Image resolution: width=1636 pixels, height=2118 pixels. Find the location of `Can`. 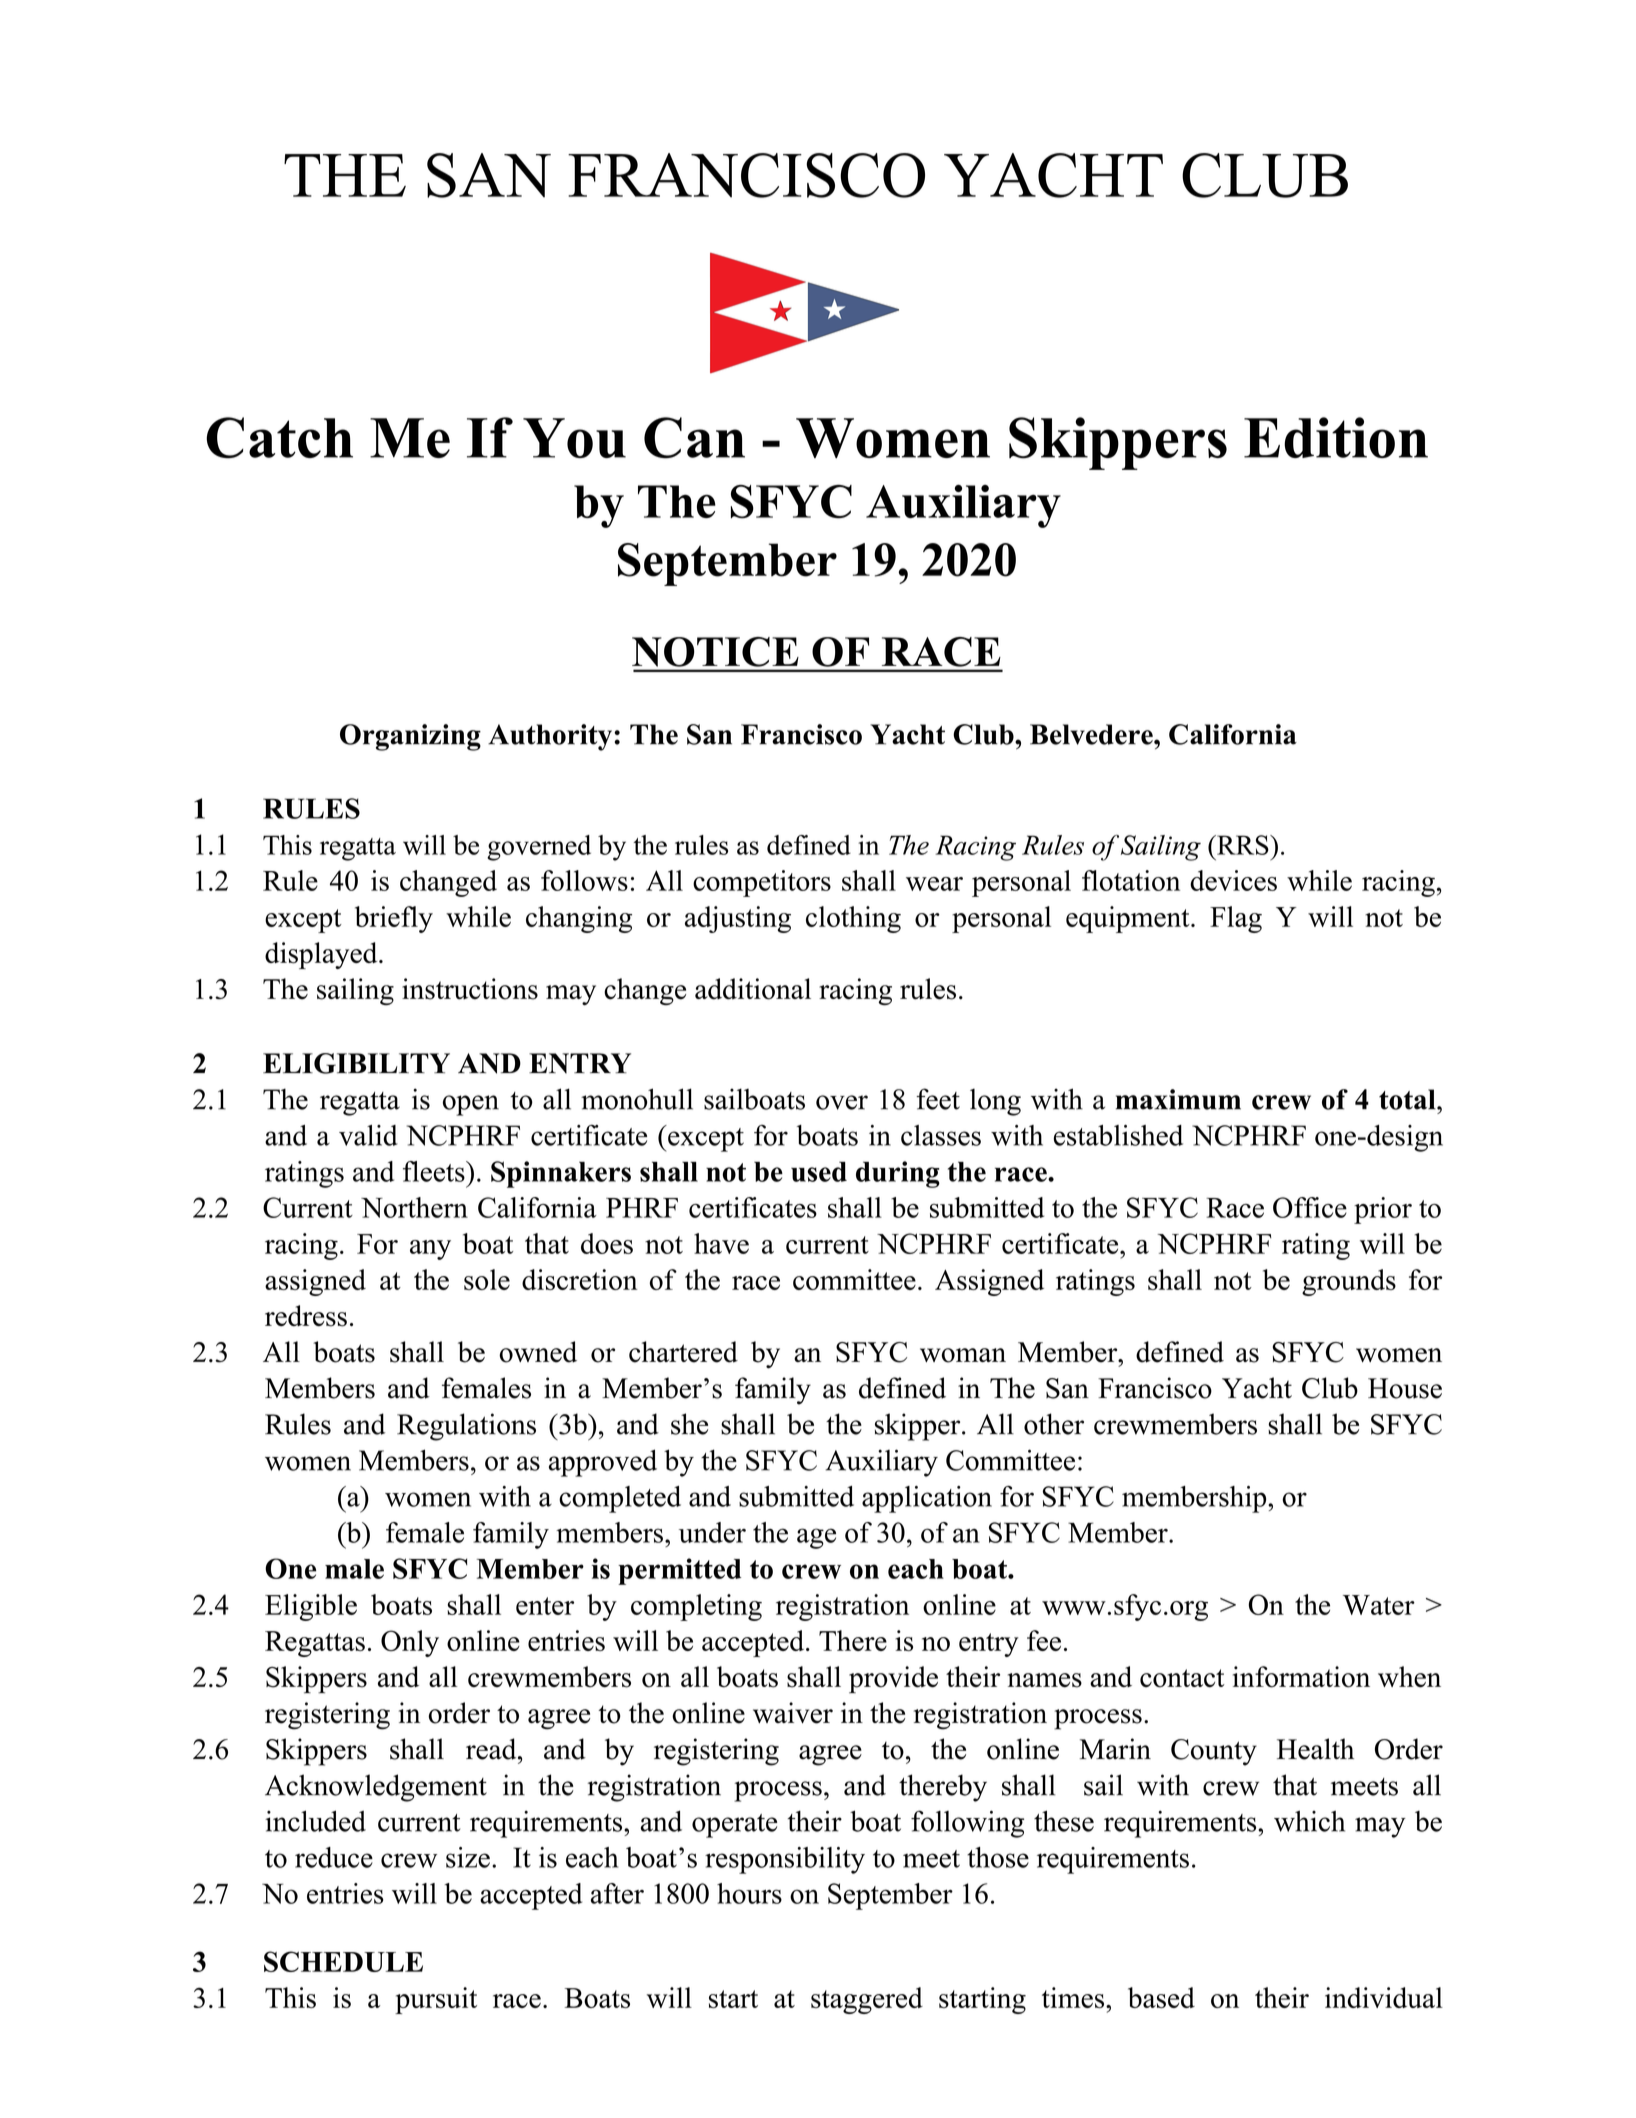

Can is located at coordinates (694, 438).
